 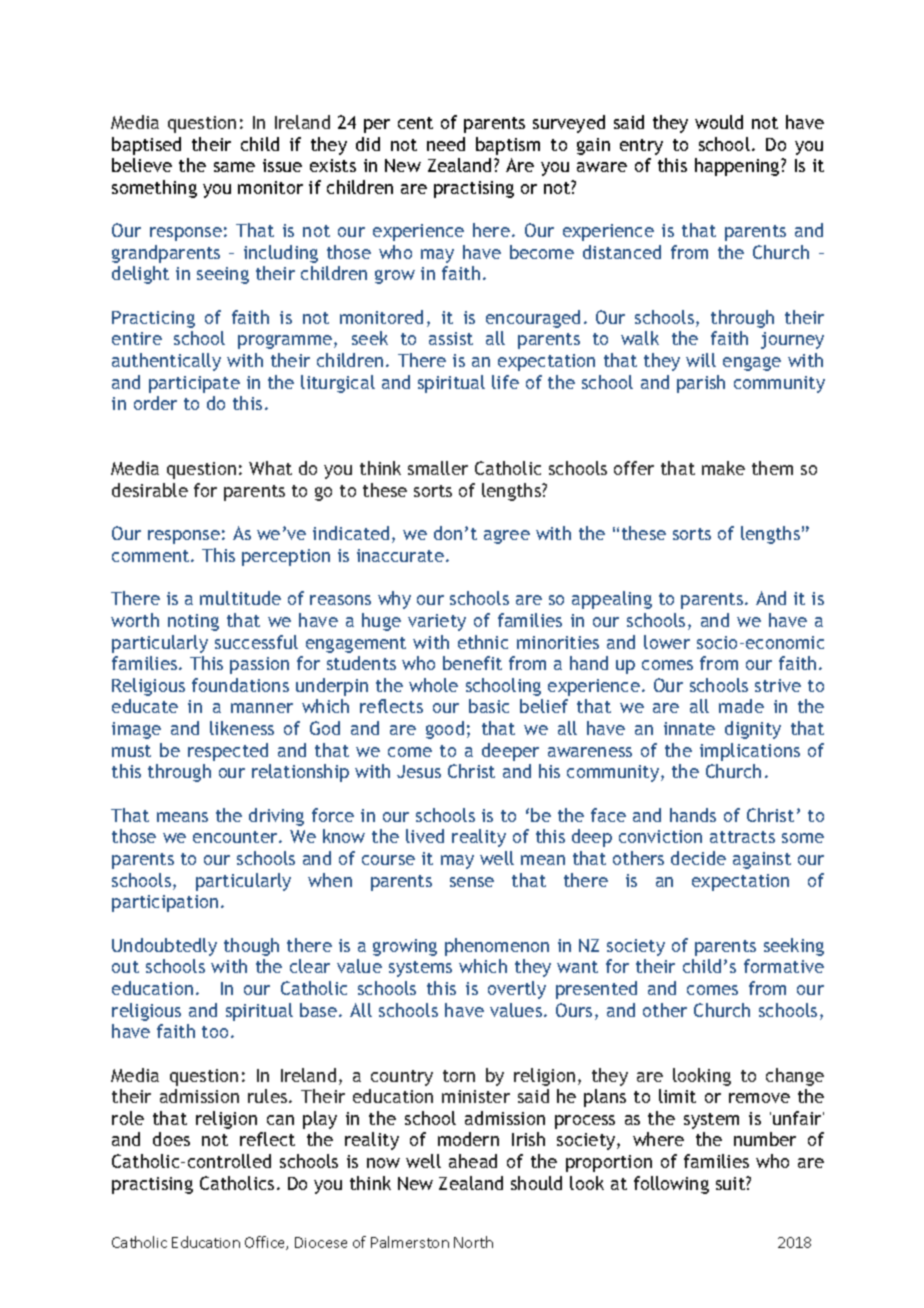 I want to click on same, so click(x=234, y=167).
